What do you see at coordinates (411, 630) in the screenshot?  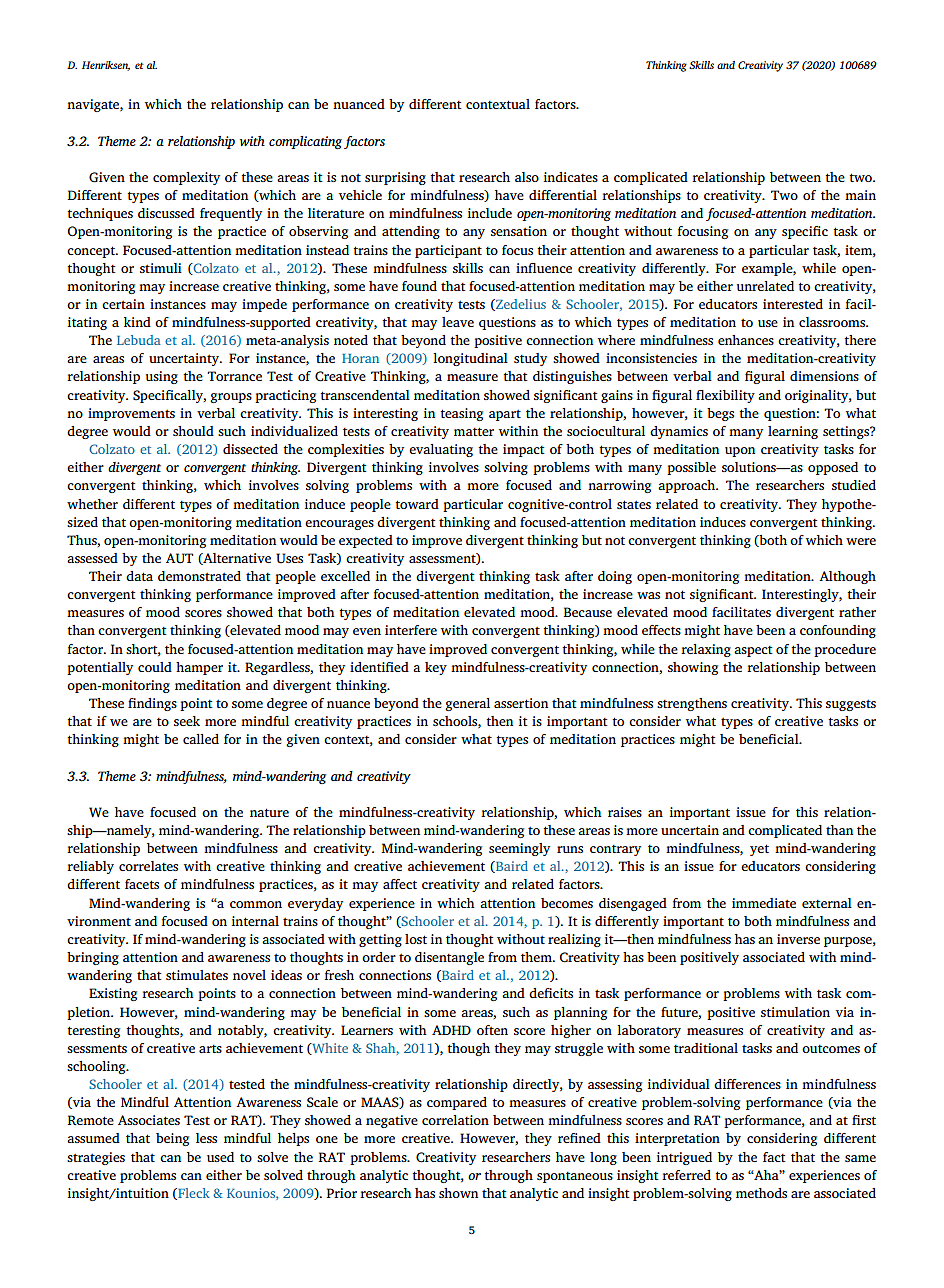 I see `interfere` at bounding box center [411, 630].
